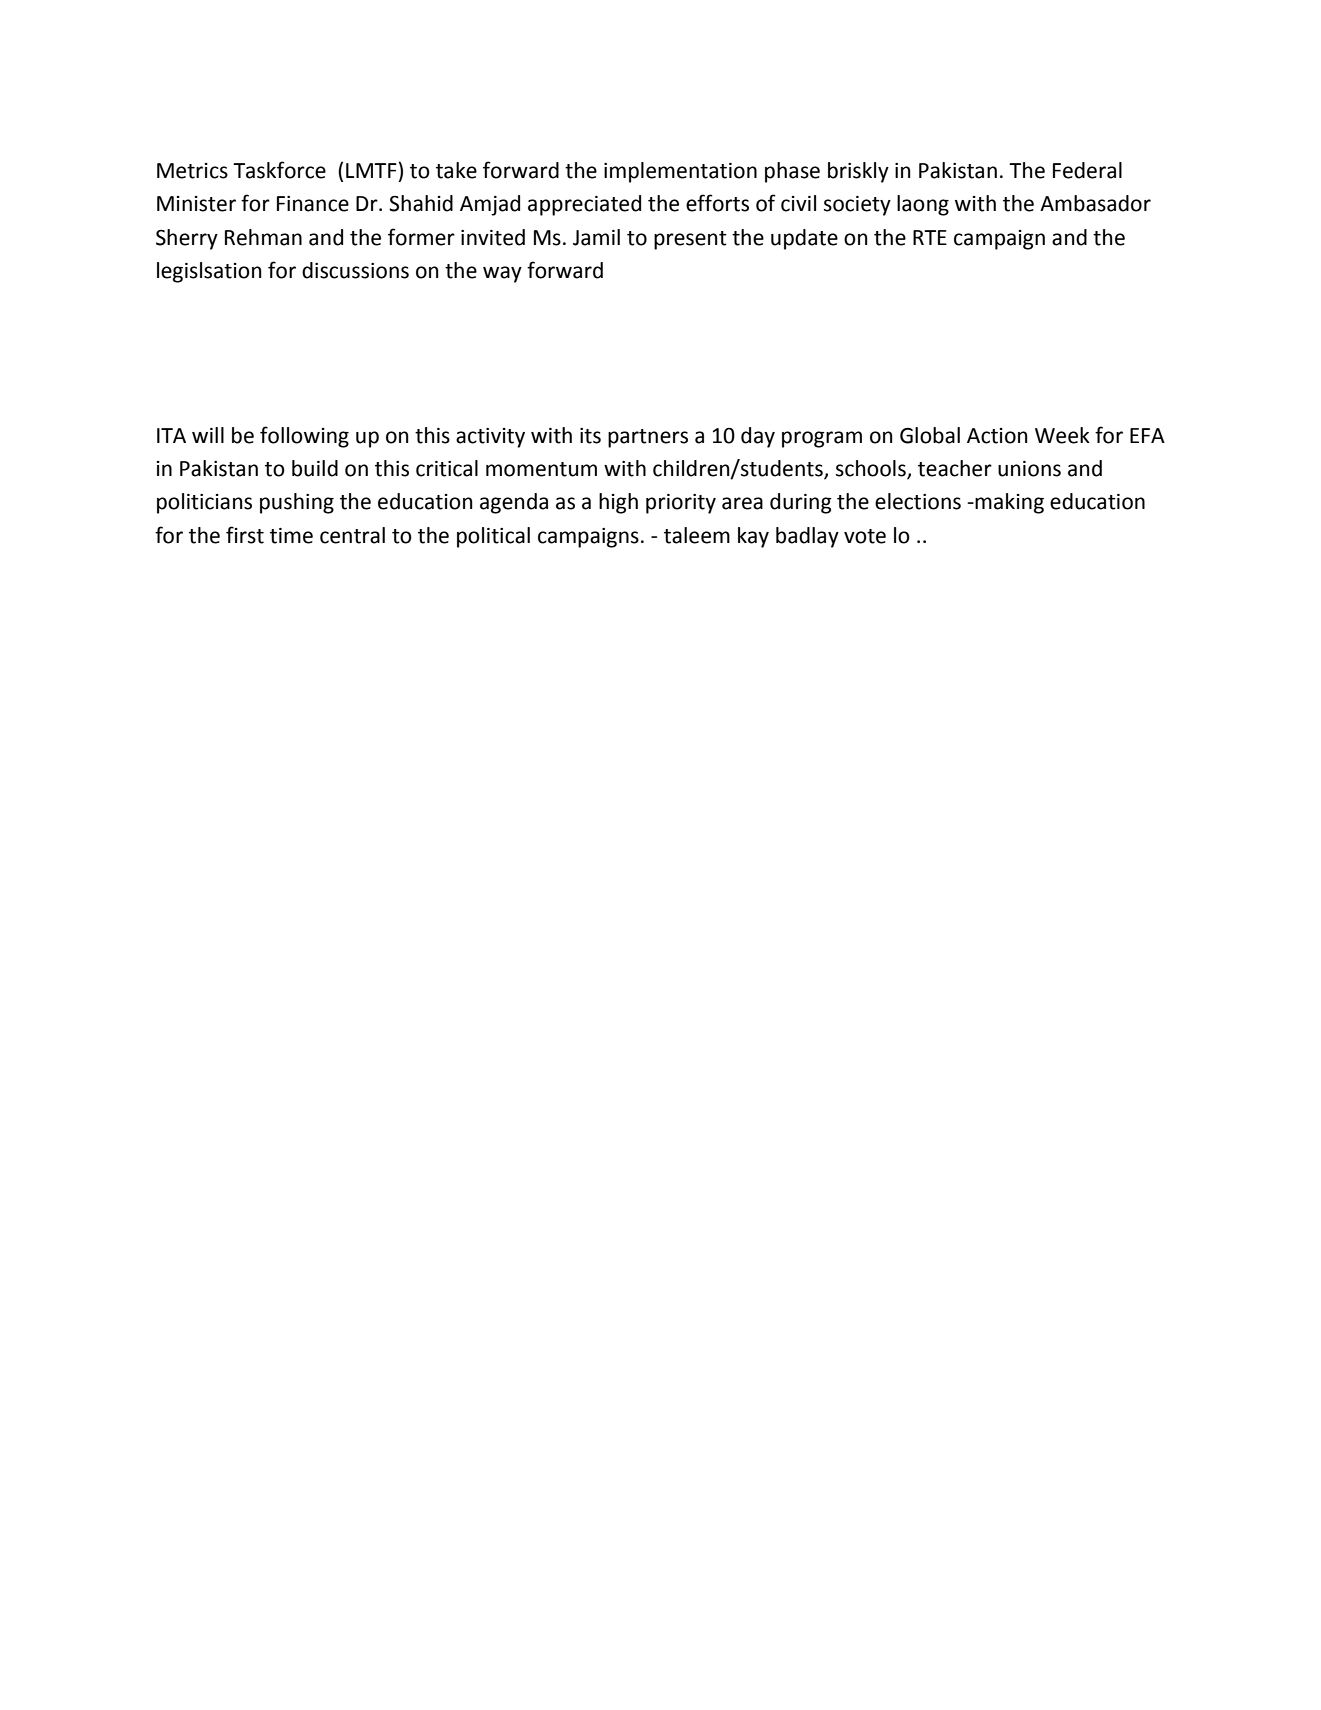 The image size is (1321, 1710). Describe the element at coordinates (208, 435) in the screenshot. I see `will` at that location.
